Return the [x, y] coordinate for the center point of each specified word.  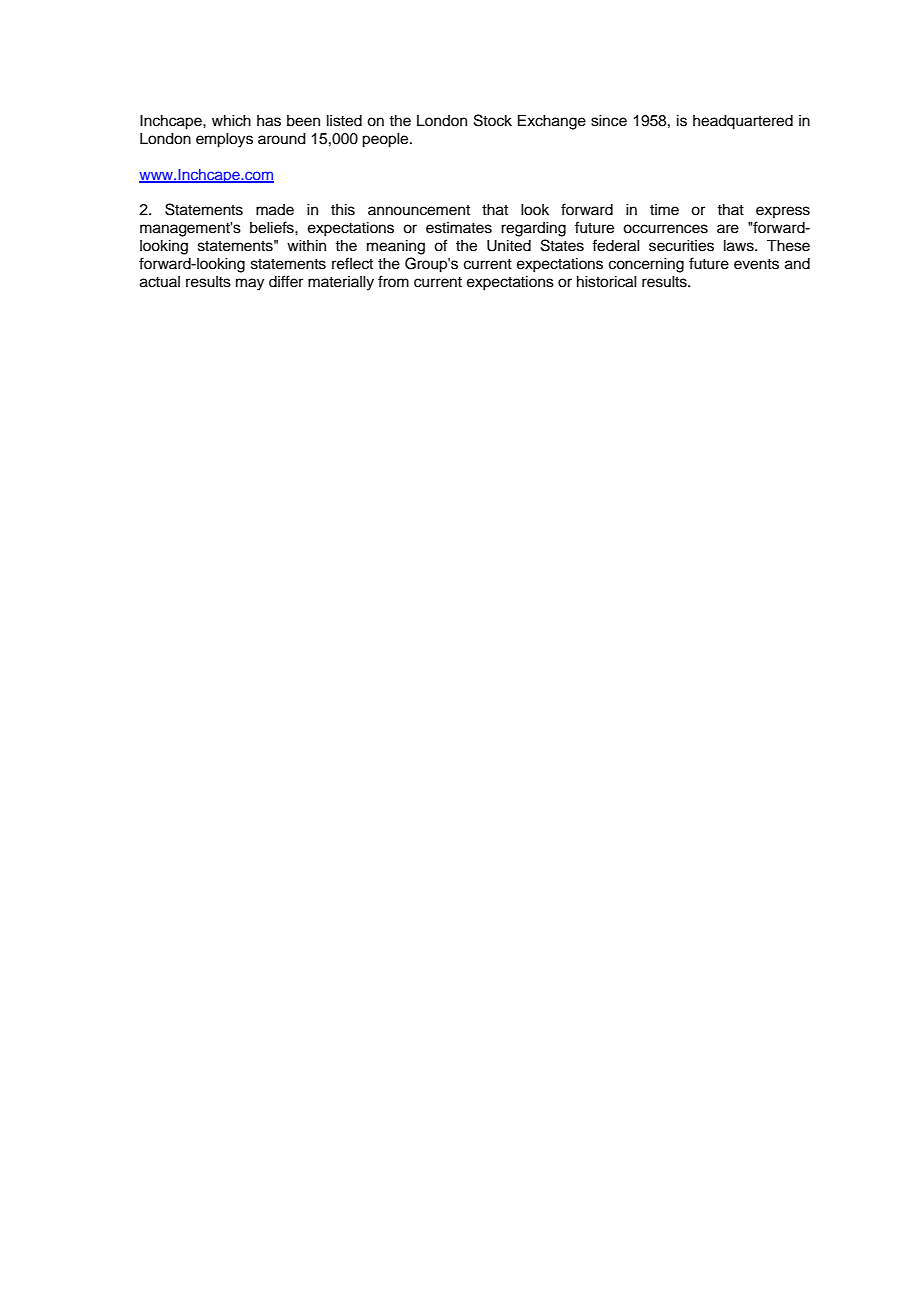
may [250, 284]
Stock [493, 120]
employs [224, 140]
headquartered [743, 122]
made [275, 210]
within [306, 245]
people [386, 140]
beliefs [273, 227]
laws [740, 246]
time [664, 210]
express [783, 212]
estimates [459, 228]
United [509, 246]
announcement [419, 210]
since [609, 121]
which [231, 121]
